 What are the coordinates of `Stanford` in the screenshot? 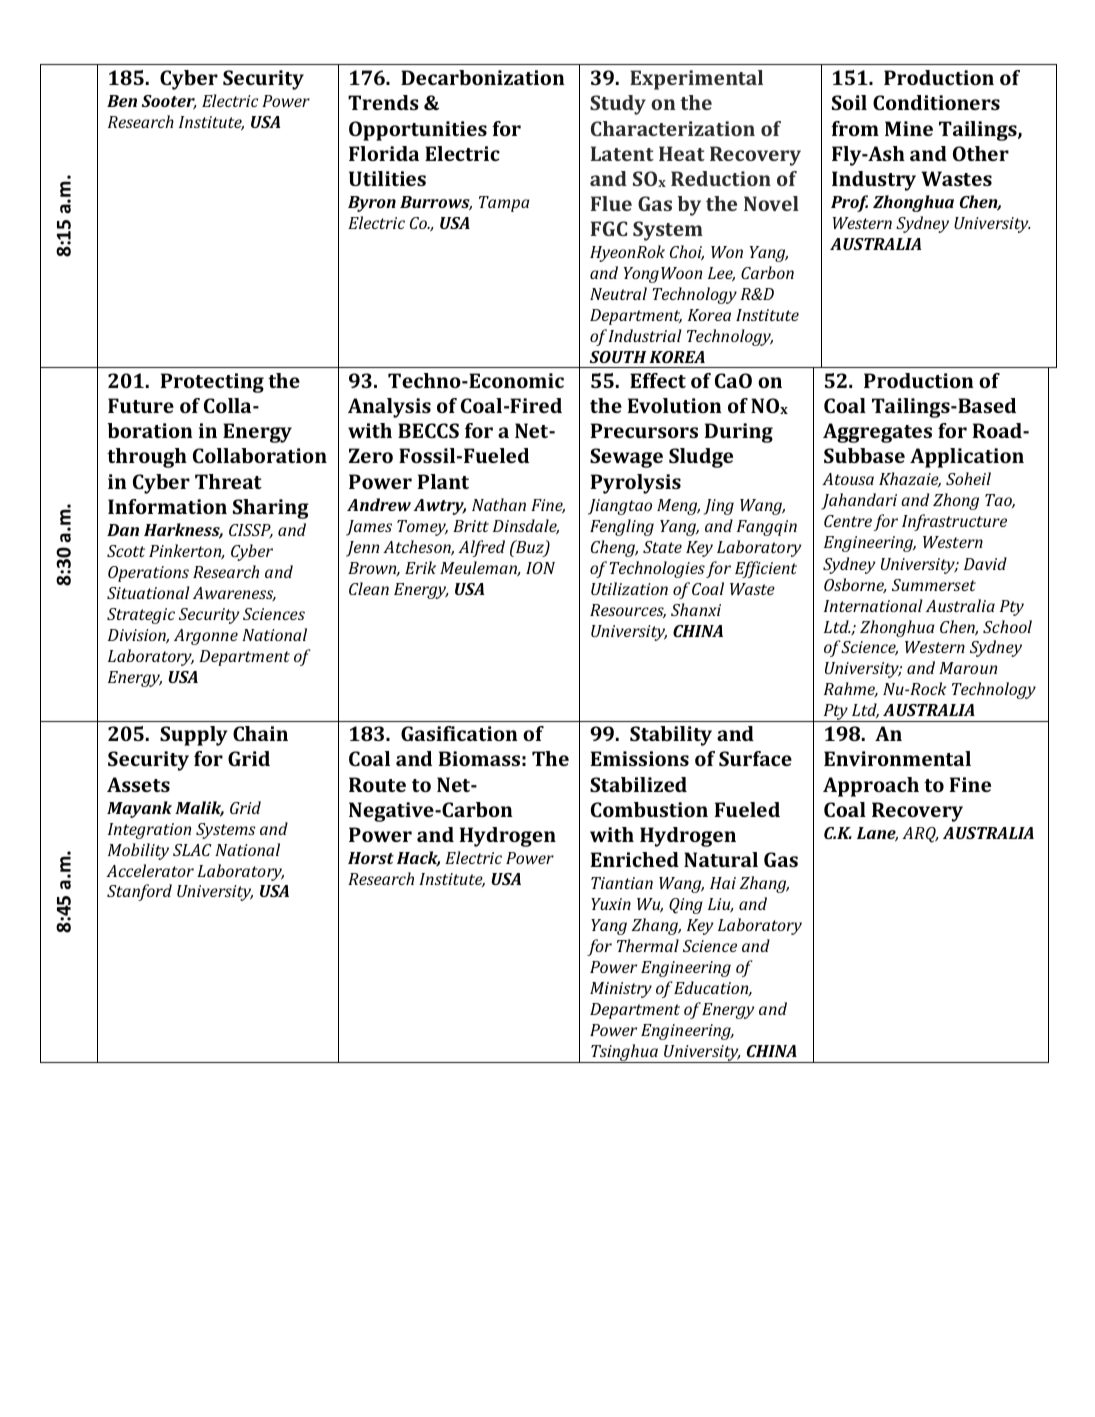 It's located at (139, 892).
